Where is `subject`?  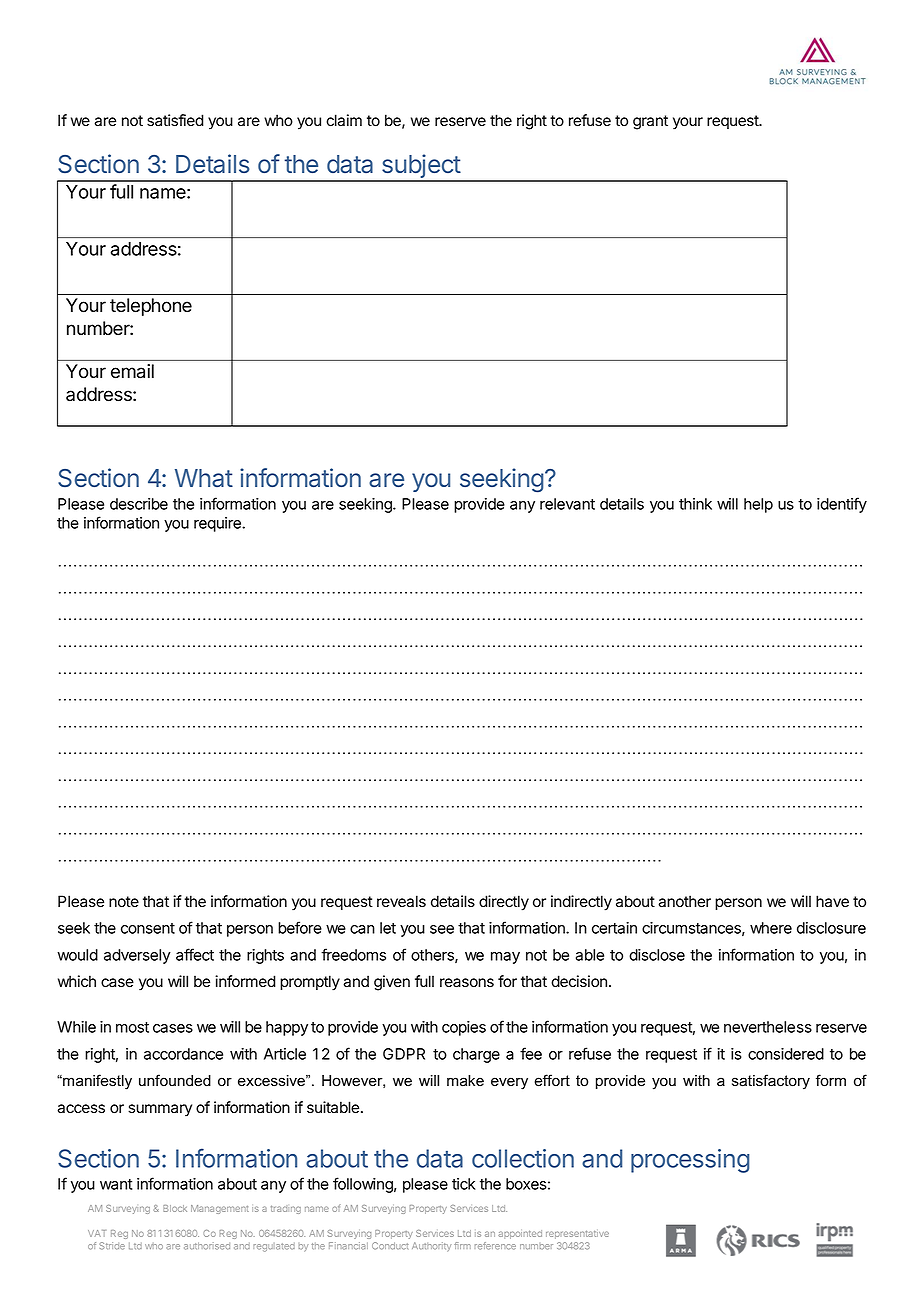
subject is located at coordinates (421, 167).
